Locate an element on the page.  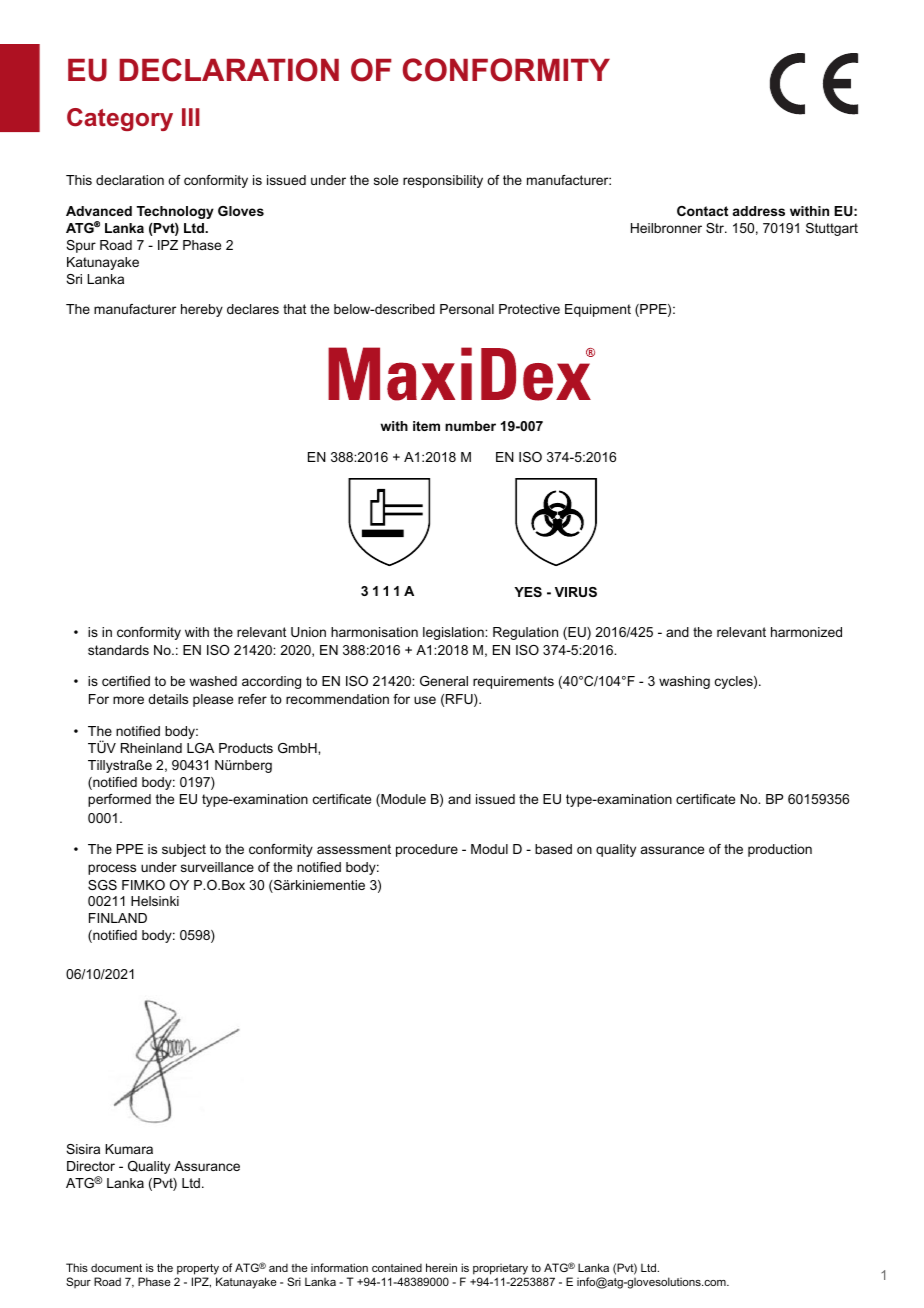
address is located at coordinates (759, 211).
